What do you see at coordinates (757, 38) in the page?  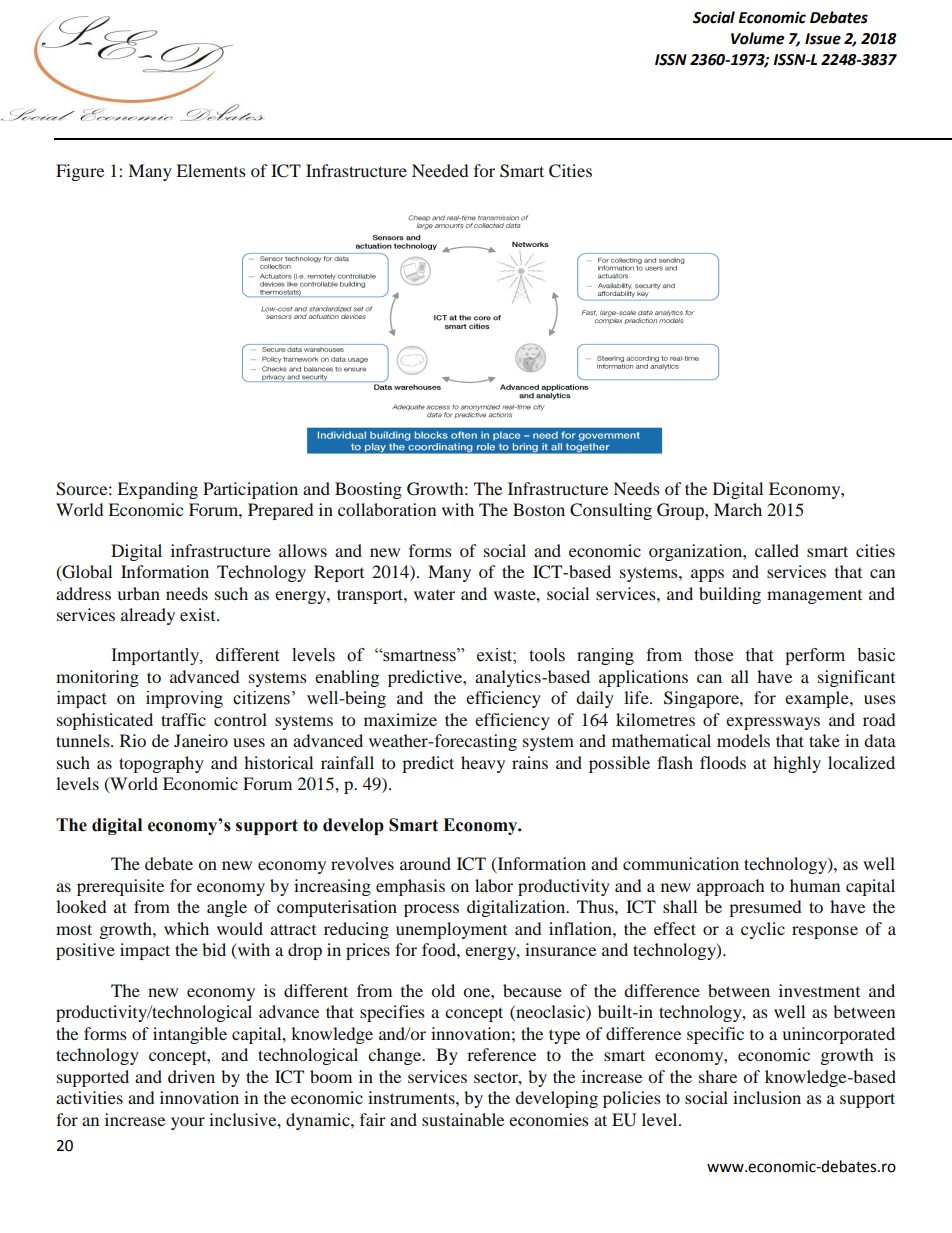 I see `Volume` at bounding box center [757, 38].
